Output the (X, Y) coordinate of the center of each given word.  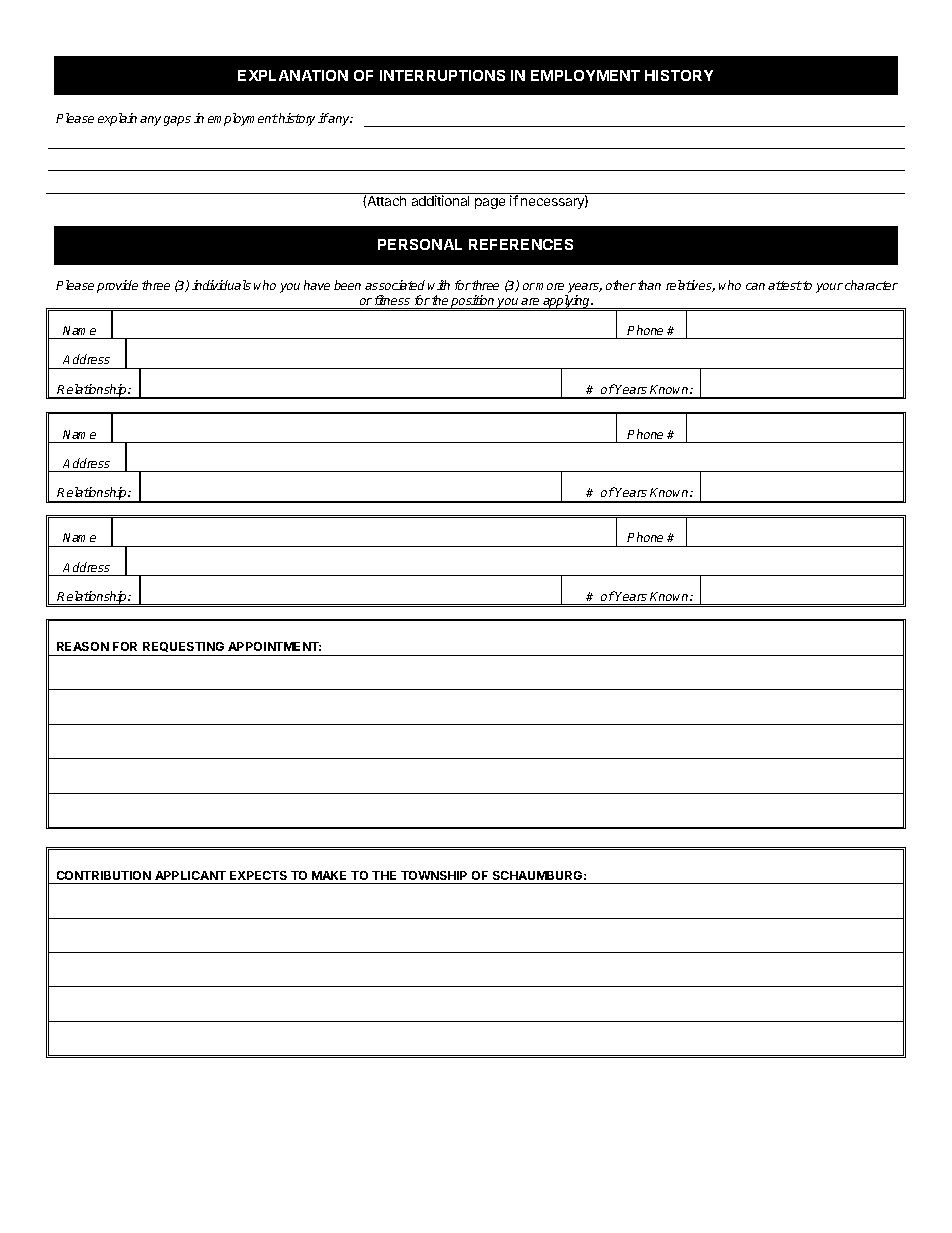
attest (785, 285)
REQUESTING (183, 647)
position (473, 302)
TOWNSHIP (434, 875)
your (829, 288)
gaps (177, 121)
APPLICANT (190, 875)
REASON (83, 646)
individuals (221, 285)
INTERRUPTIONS (442, 75)
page (490, 203)
